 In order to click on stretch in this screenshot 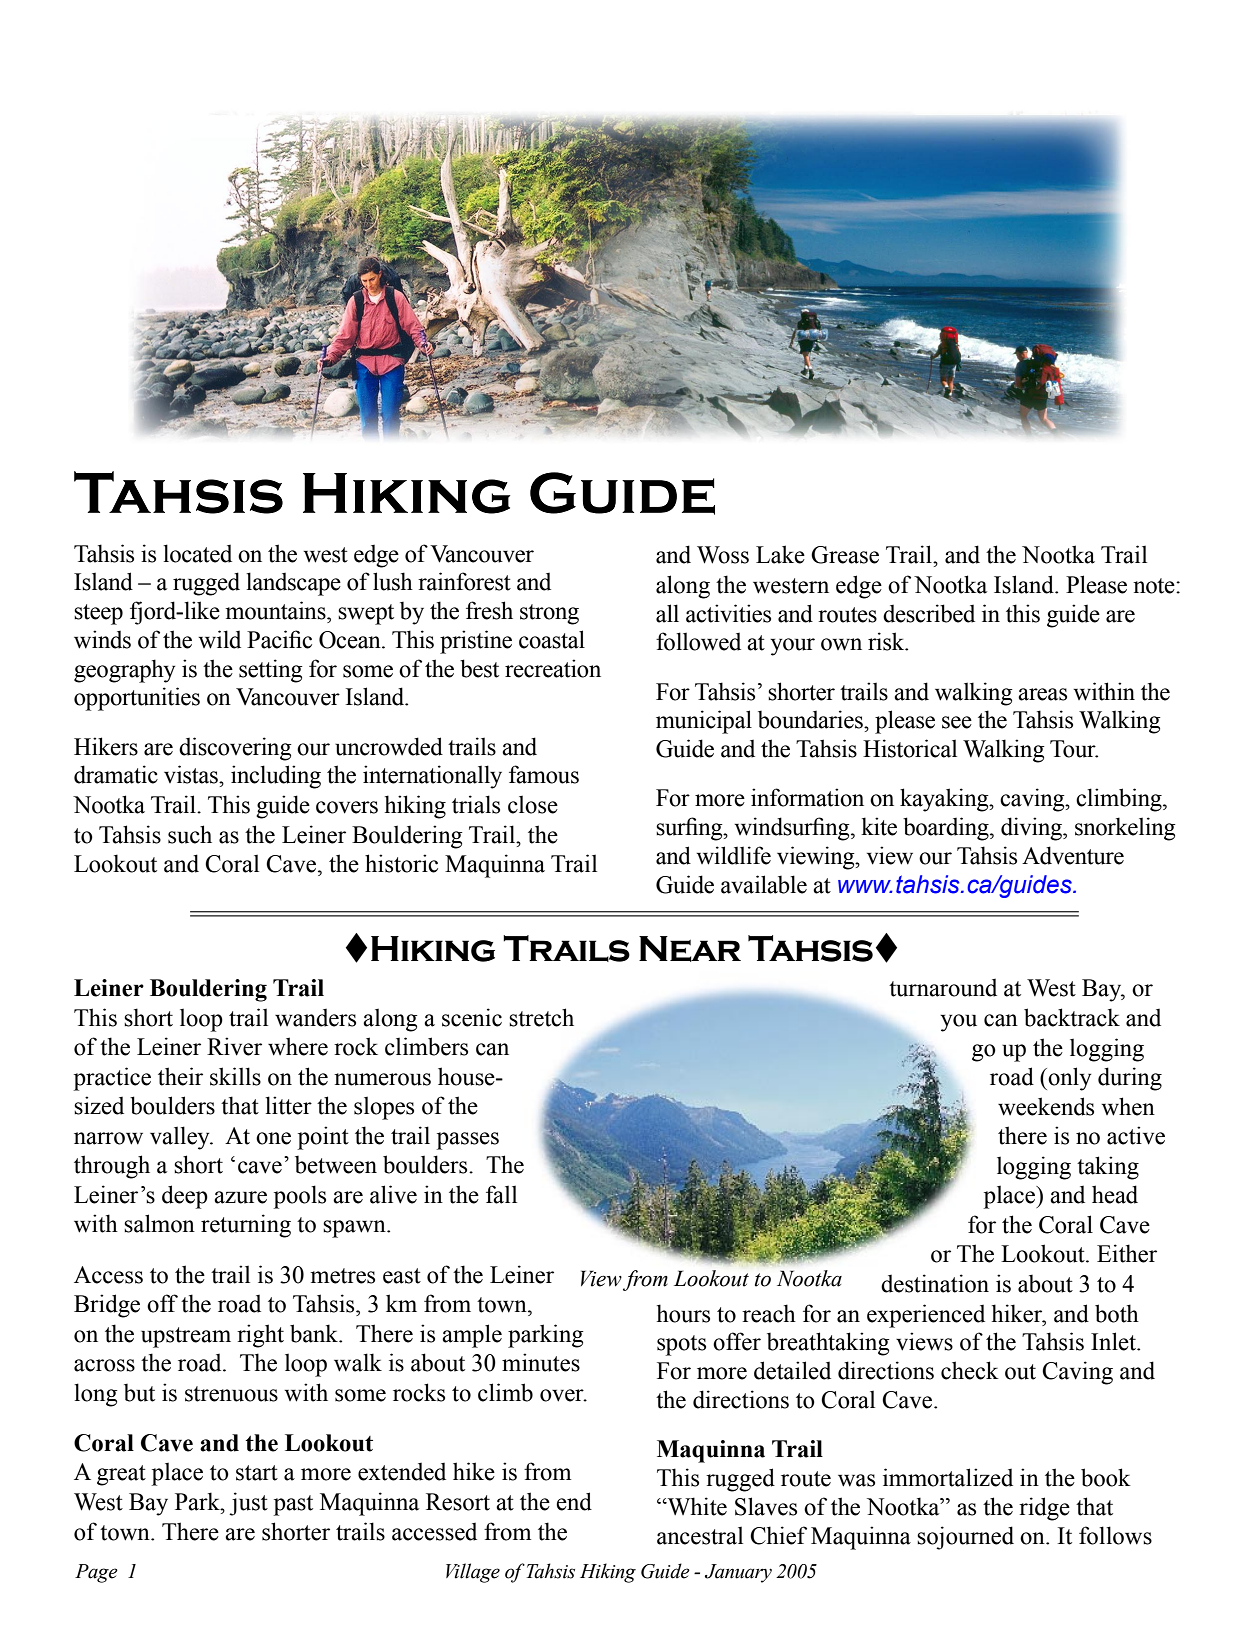, I will do `click(541, 1017)`.
